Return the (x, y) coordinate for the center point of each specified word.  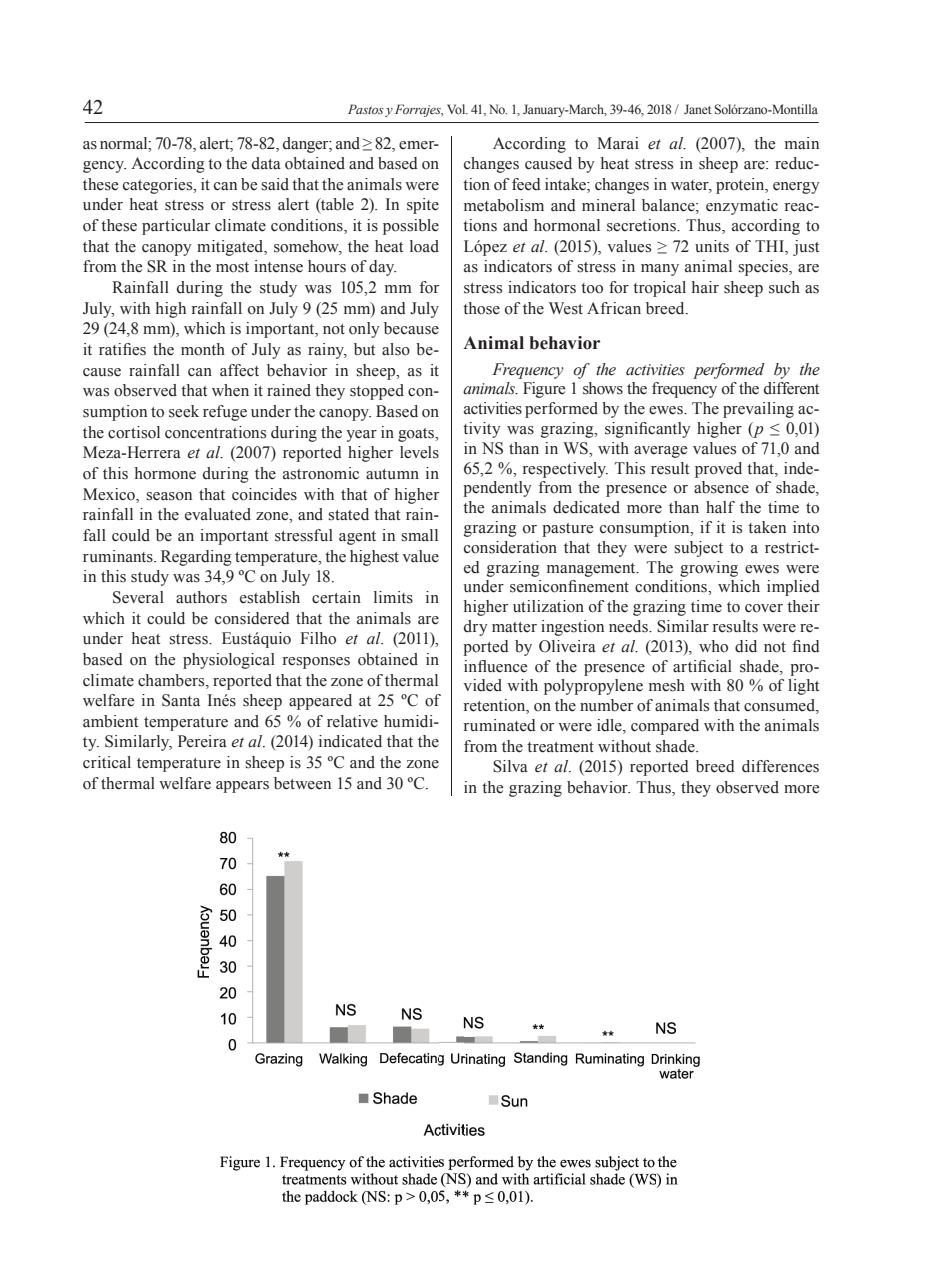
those (481, 308)
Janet (698, 109)
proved (718, 470)
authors (201, 597)
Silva (510, 766)
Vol (457, 109)
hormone (165, 473)
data (266, 163)
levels (419, 452)
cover (764, 608)
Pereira (202, 741)
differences (780, 766)
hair (705, 287)
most (232, 267)
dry (476, 628)
